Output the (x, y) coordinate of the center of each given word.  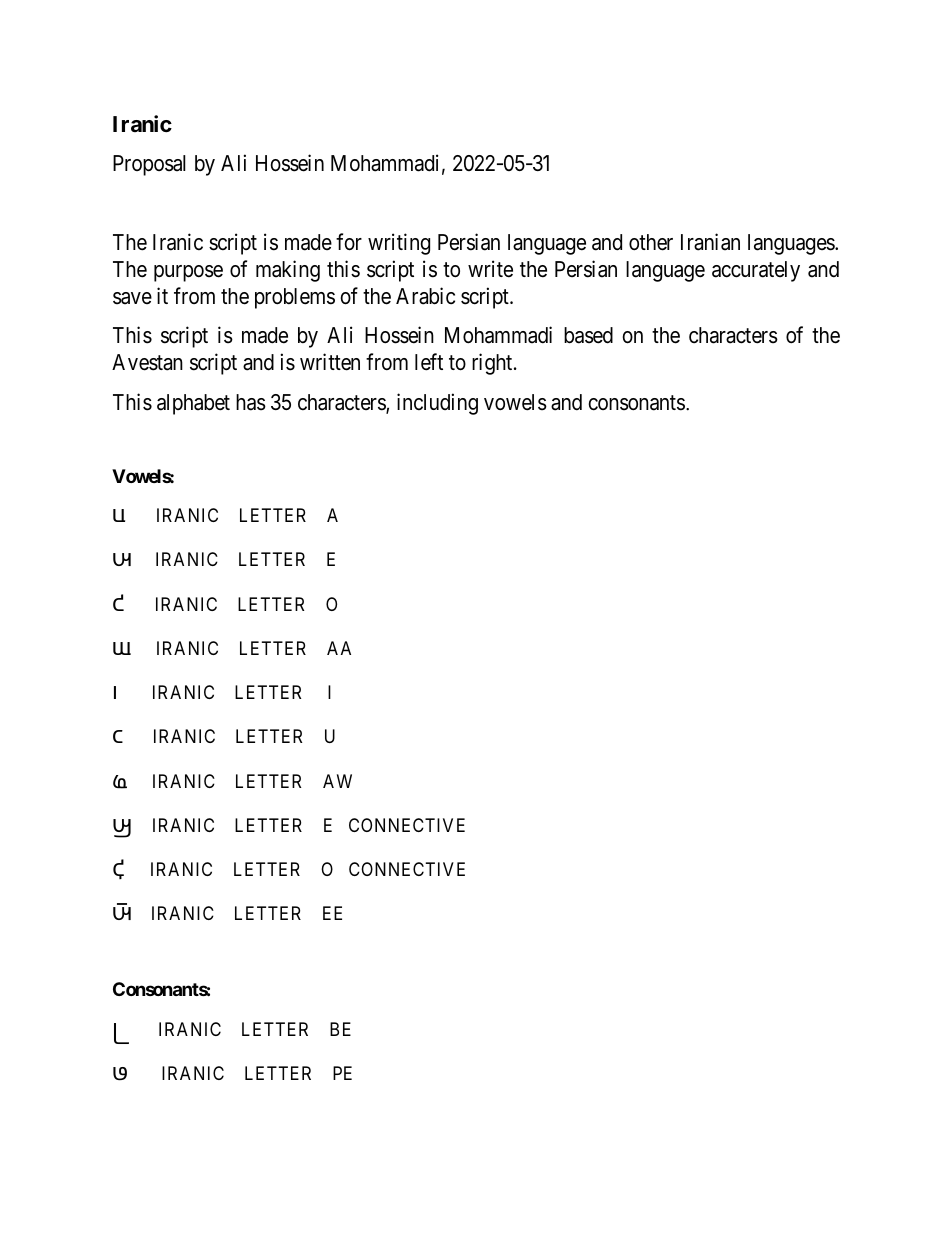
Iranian (710, 242)
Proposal (149, 165)
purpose (188, 273)
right (493, 364)
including (437, 404)
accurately (756, 271)
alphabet (193, 404)
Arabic (425, 296)
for (349, 242)
